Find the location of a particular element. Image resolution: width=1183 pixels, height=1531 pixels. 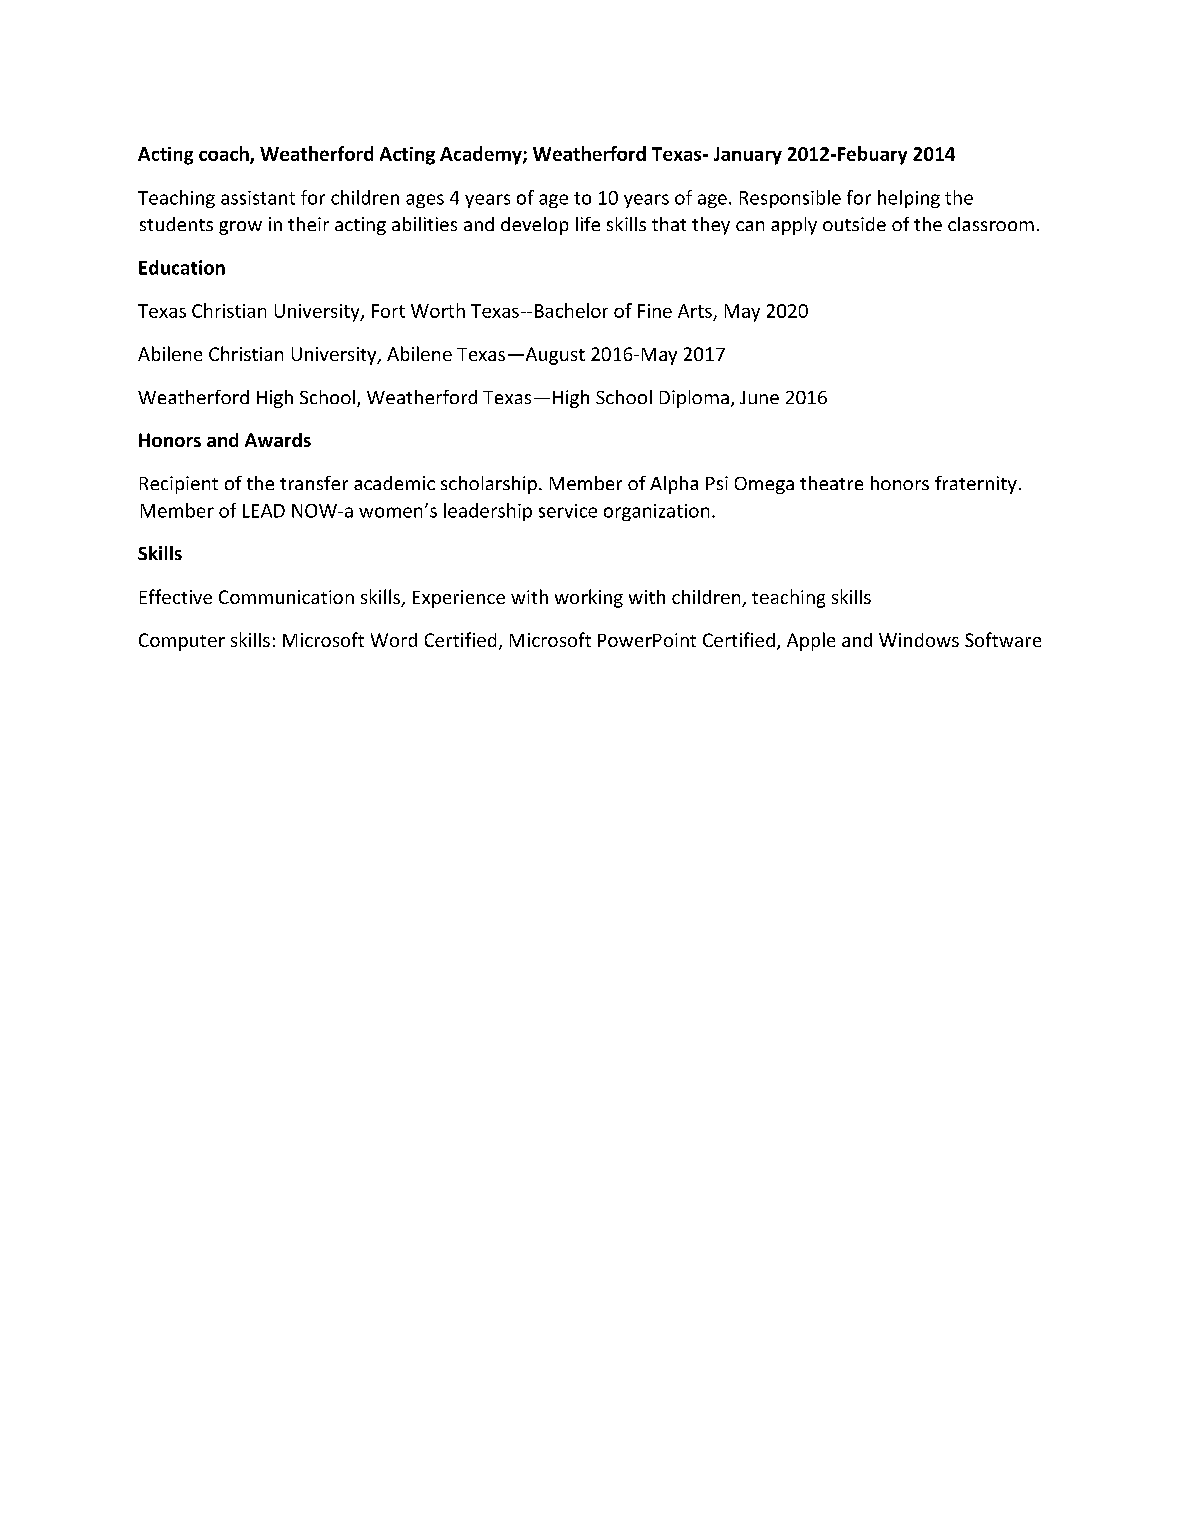

Education is located at coordinates (182, 267).
